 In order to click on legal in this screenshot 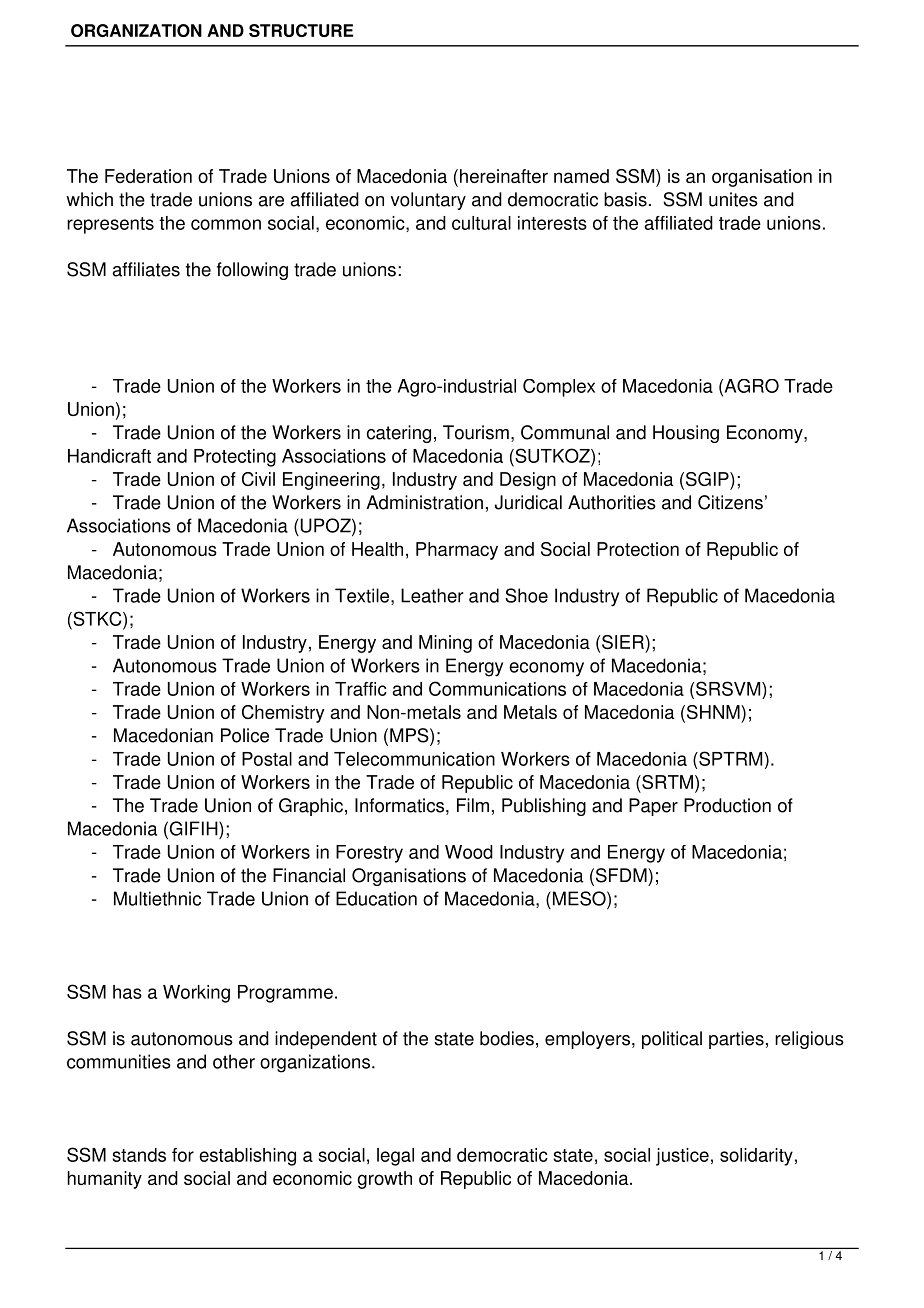, I will do `click(395, 1157)`.
